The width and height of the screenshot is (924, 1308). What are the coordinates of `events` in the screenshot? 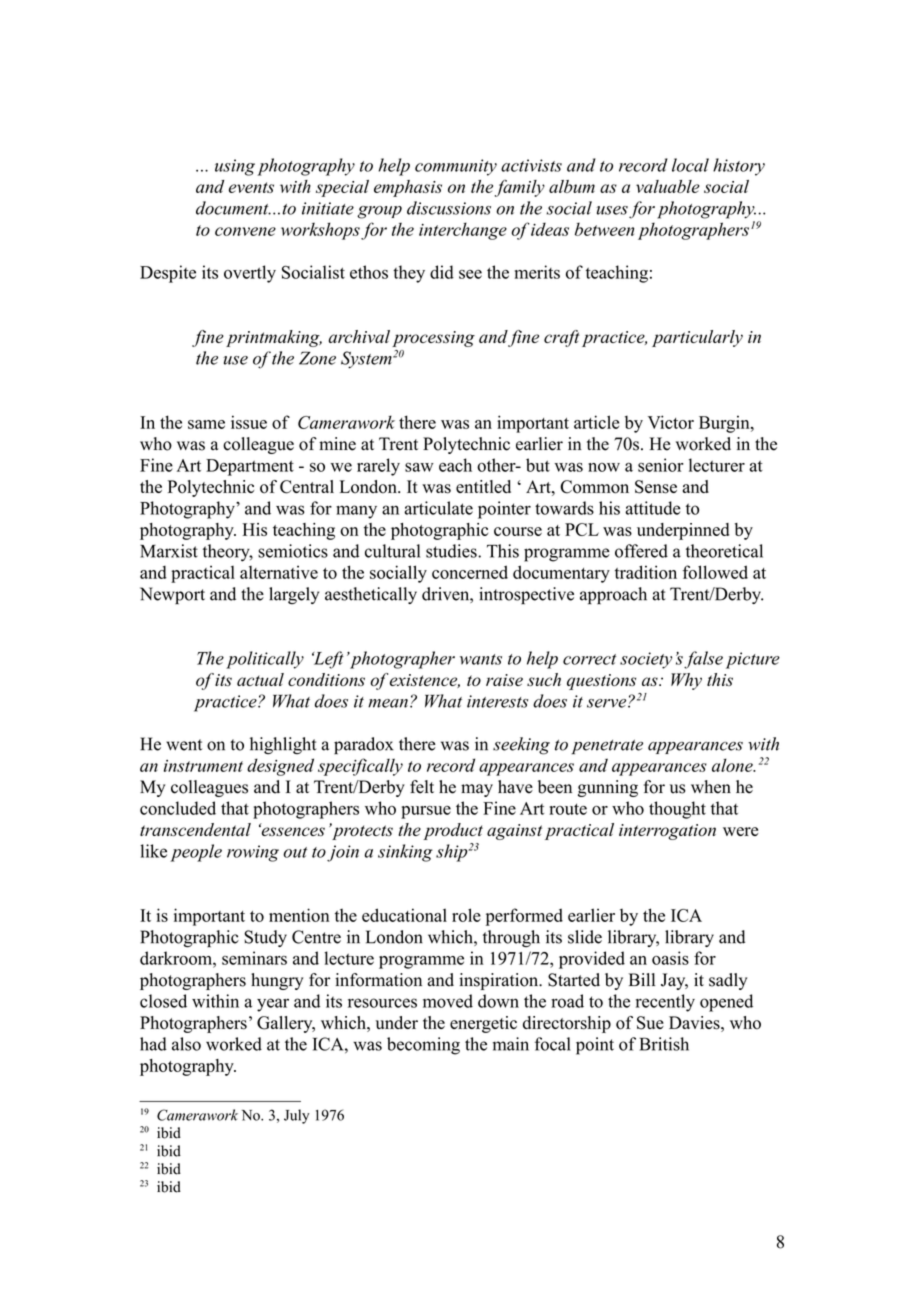 It's located at (251, 187).
